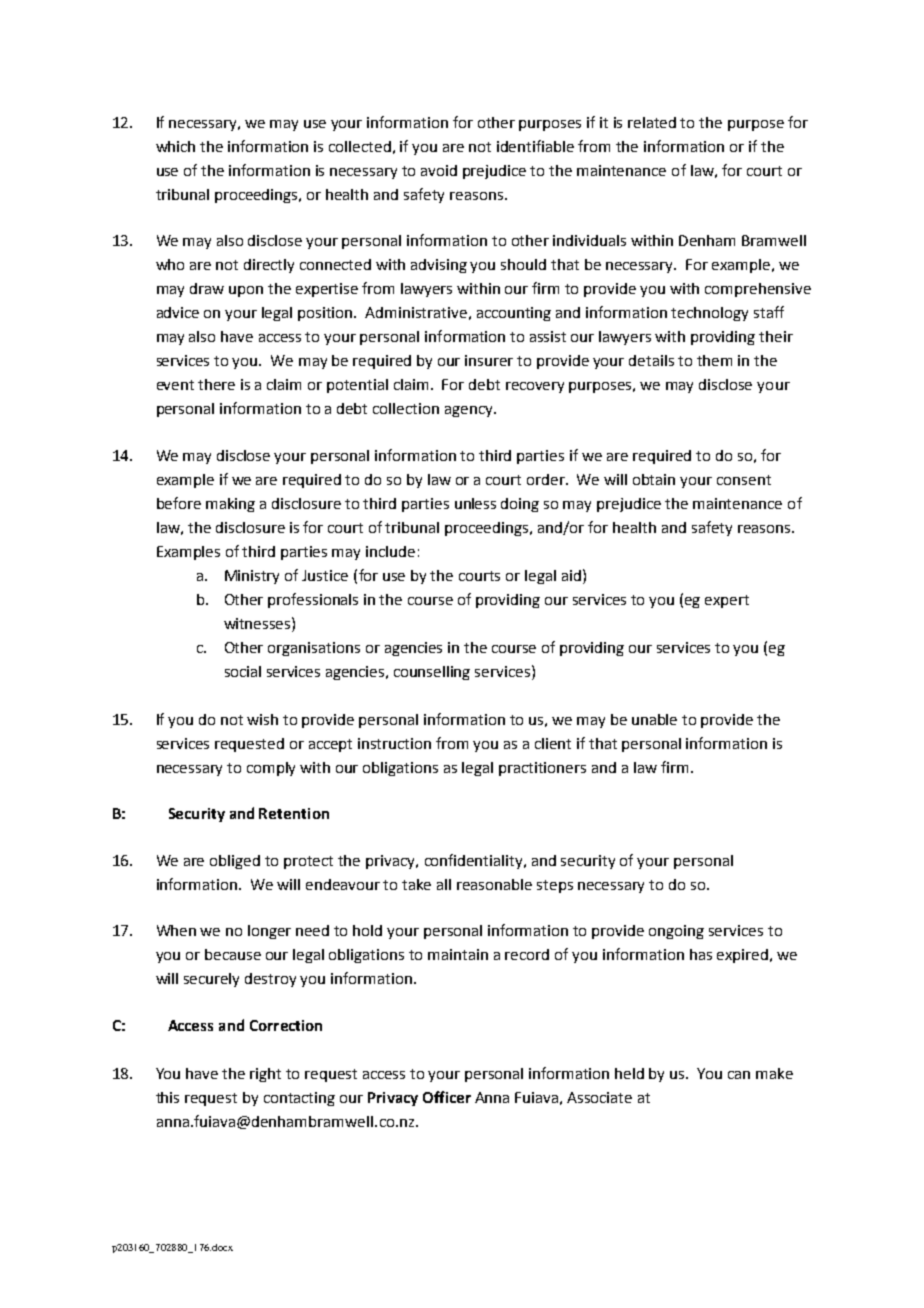  What do you see at coordinates (652, 122) in the document?
I see `related` at bounding box center [652, 122].
